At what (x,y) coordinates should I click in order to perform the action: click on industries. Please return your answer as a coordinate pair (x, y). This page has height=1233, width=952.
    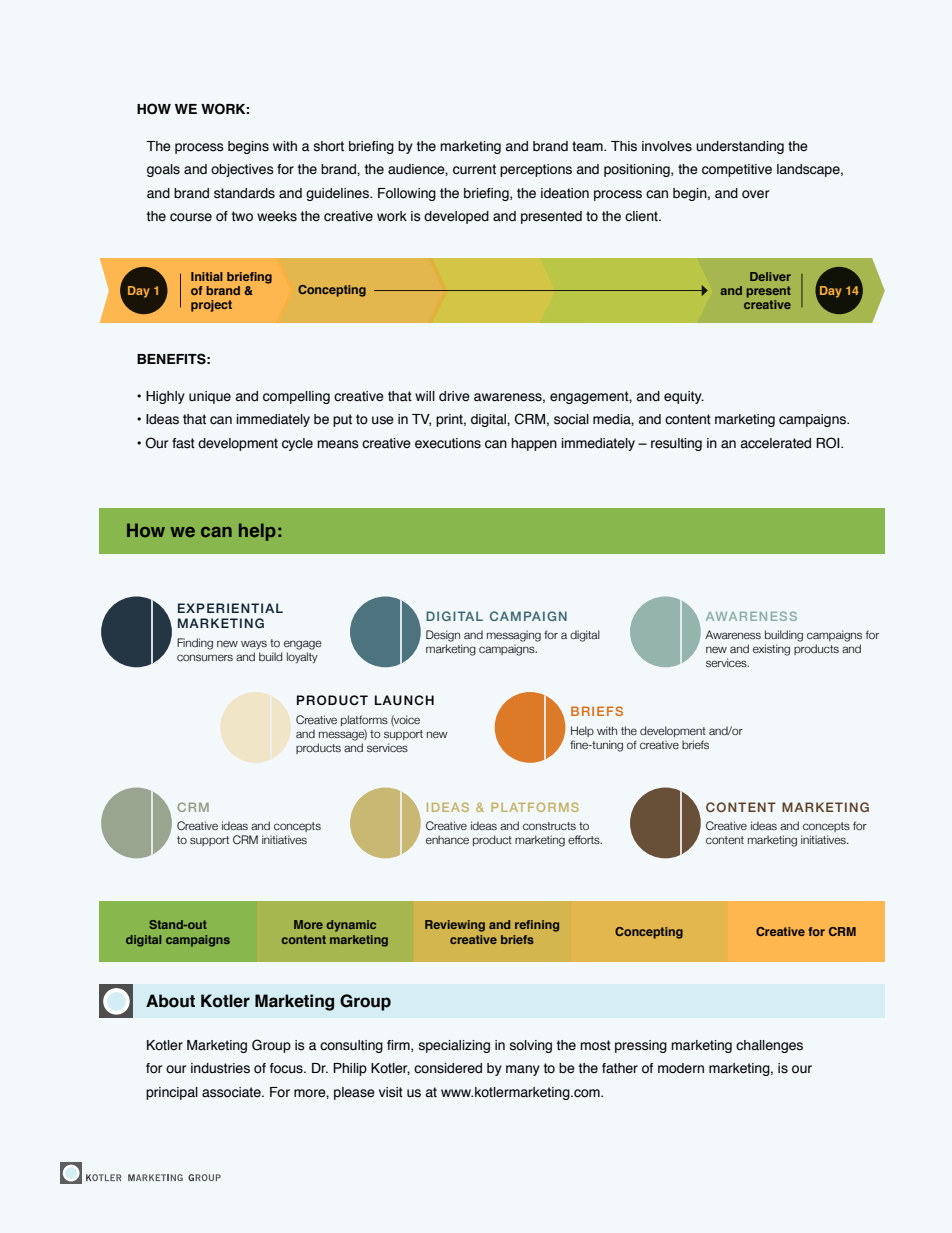
    Looking at the image, I should click on (220, 1068).
